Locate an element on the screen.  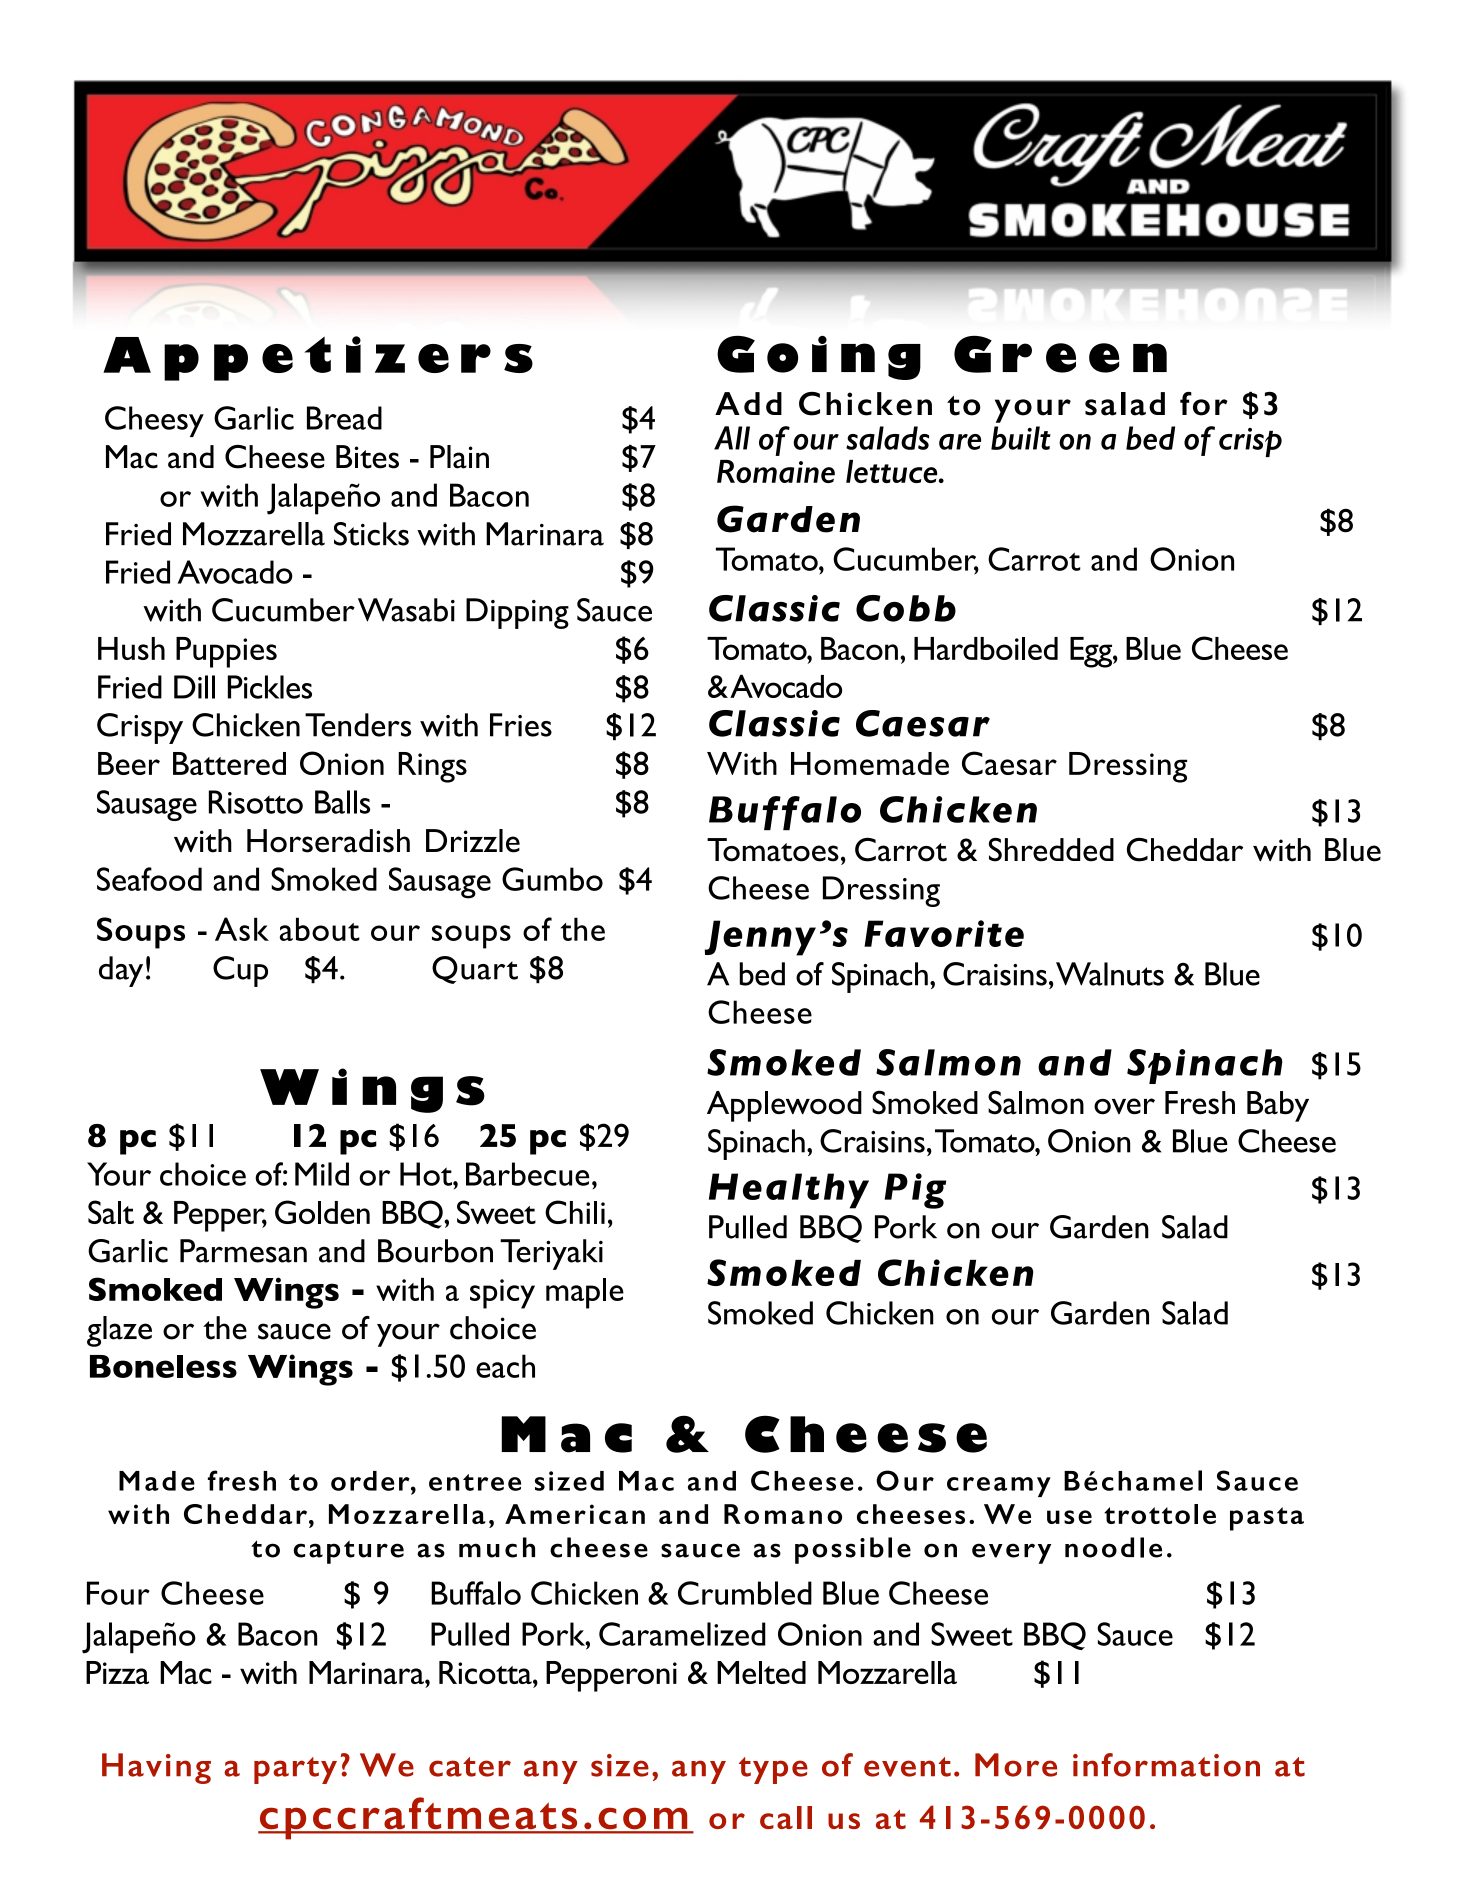
Green is located at coordinates (1060, 354).
